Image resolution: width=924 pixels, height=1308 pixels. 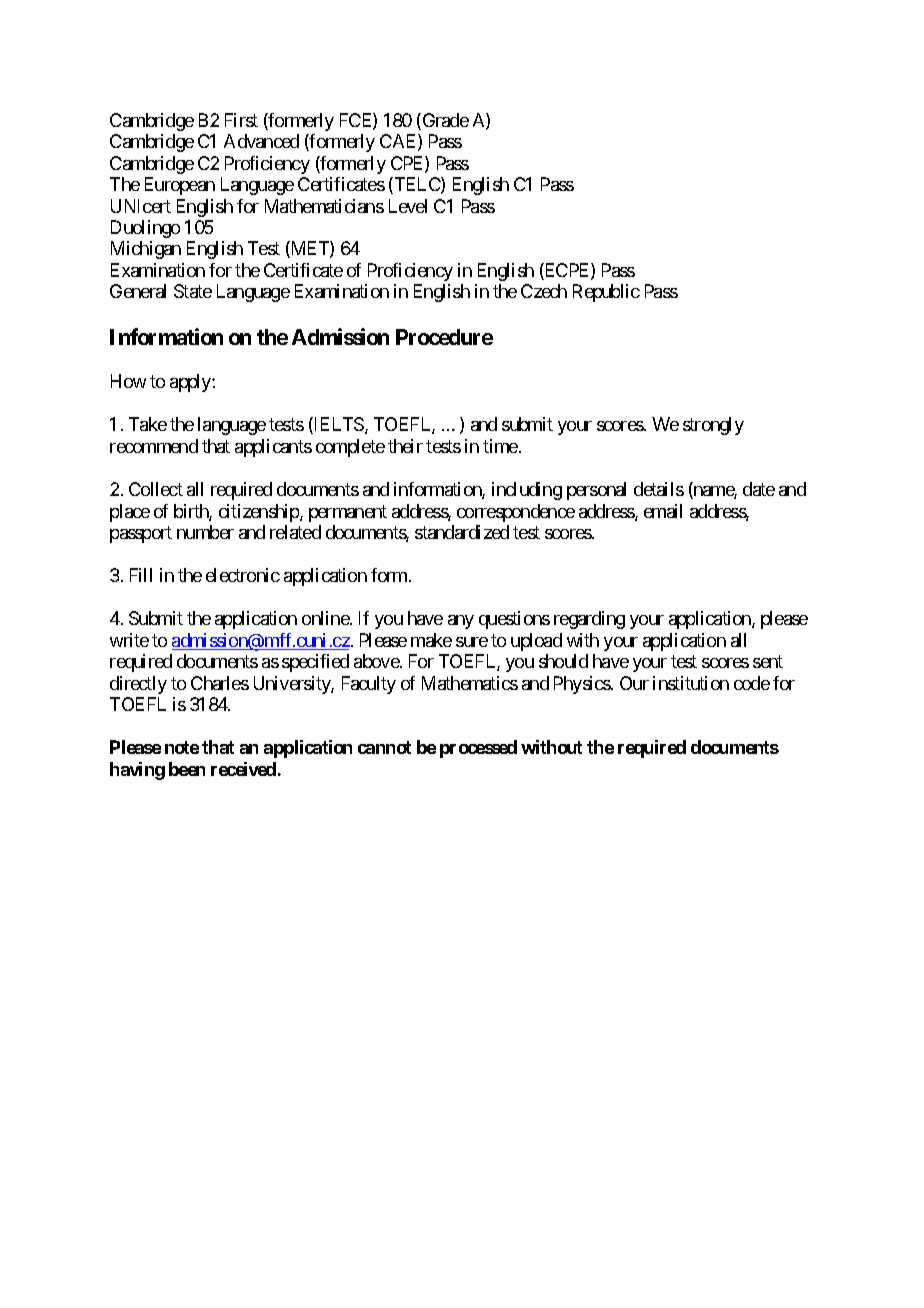 I want to click on Grade, so click(x=444, y=121).
